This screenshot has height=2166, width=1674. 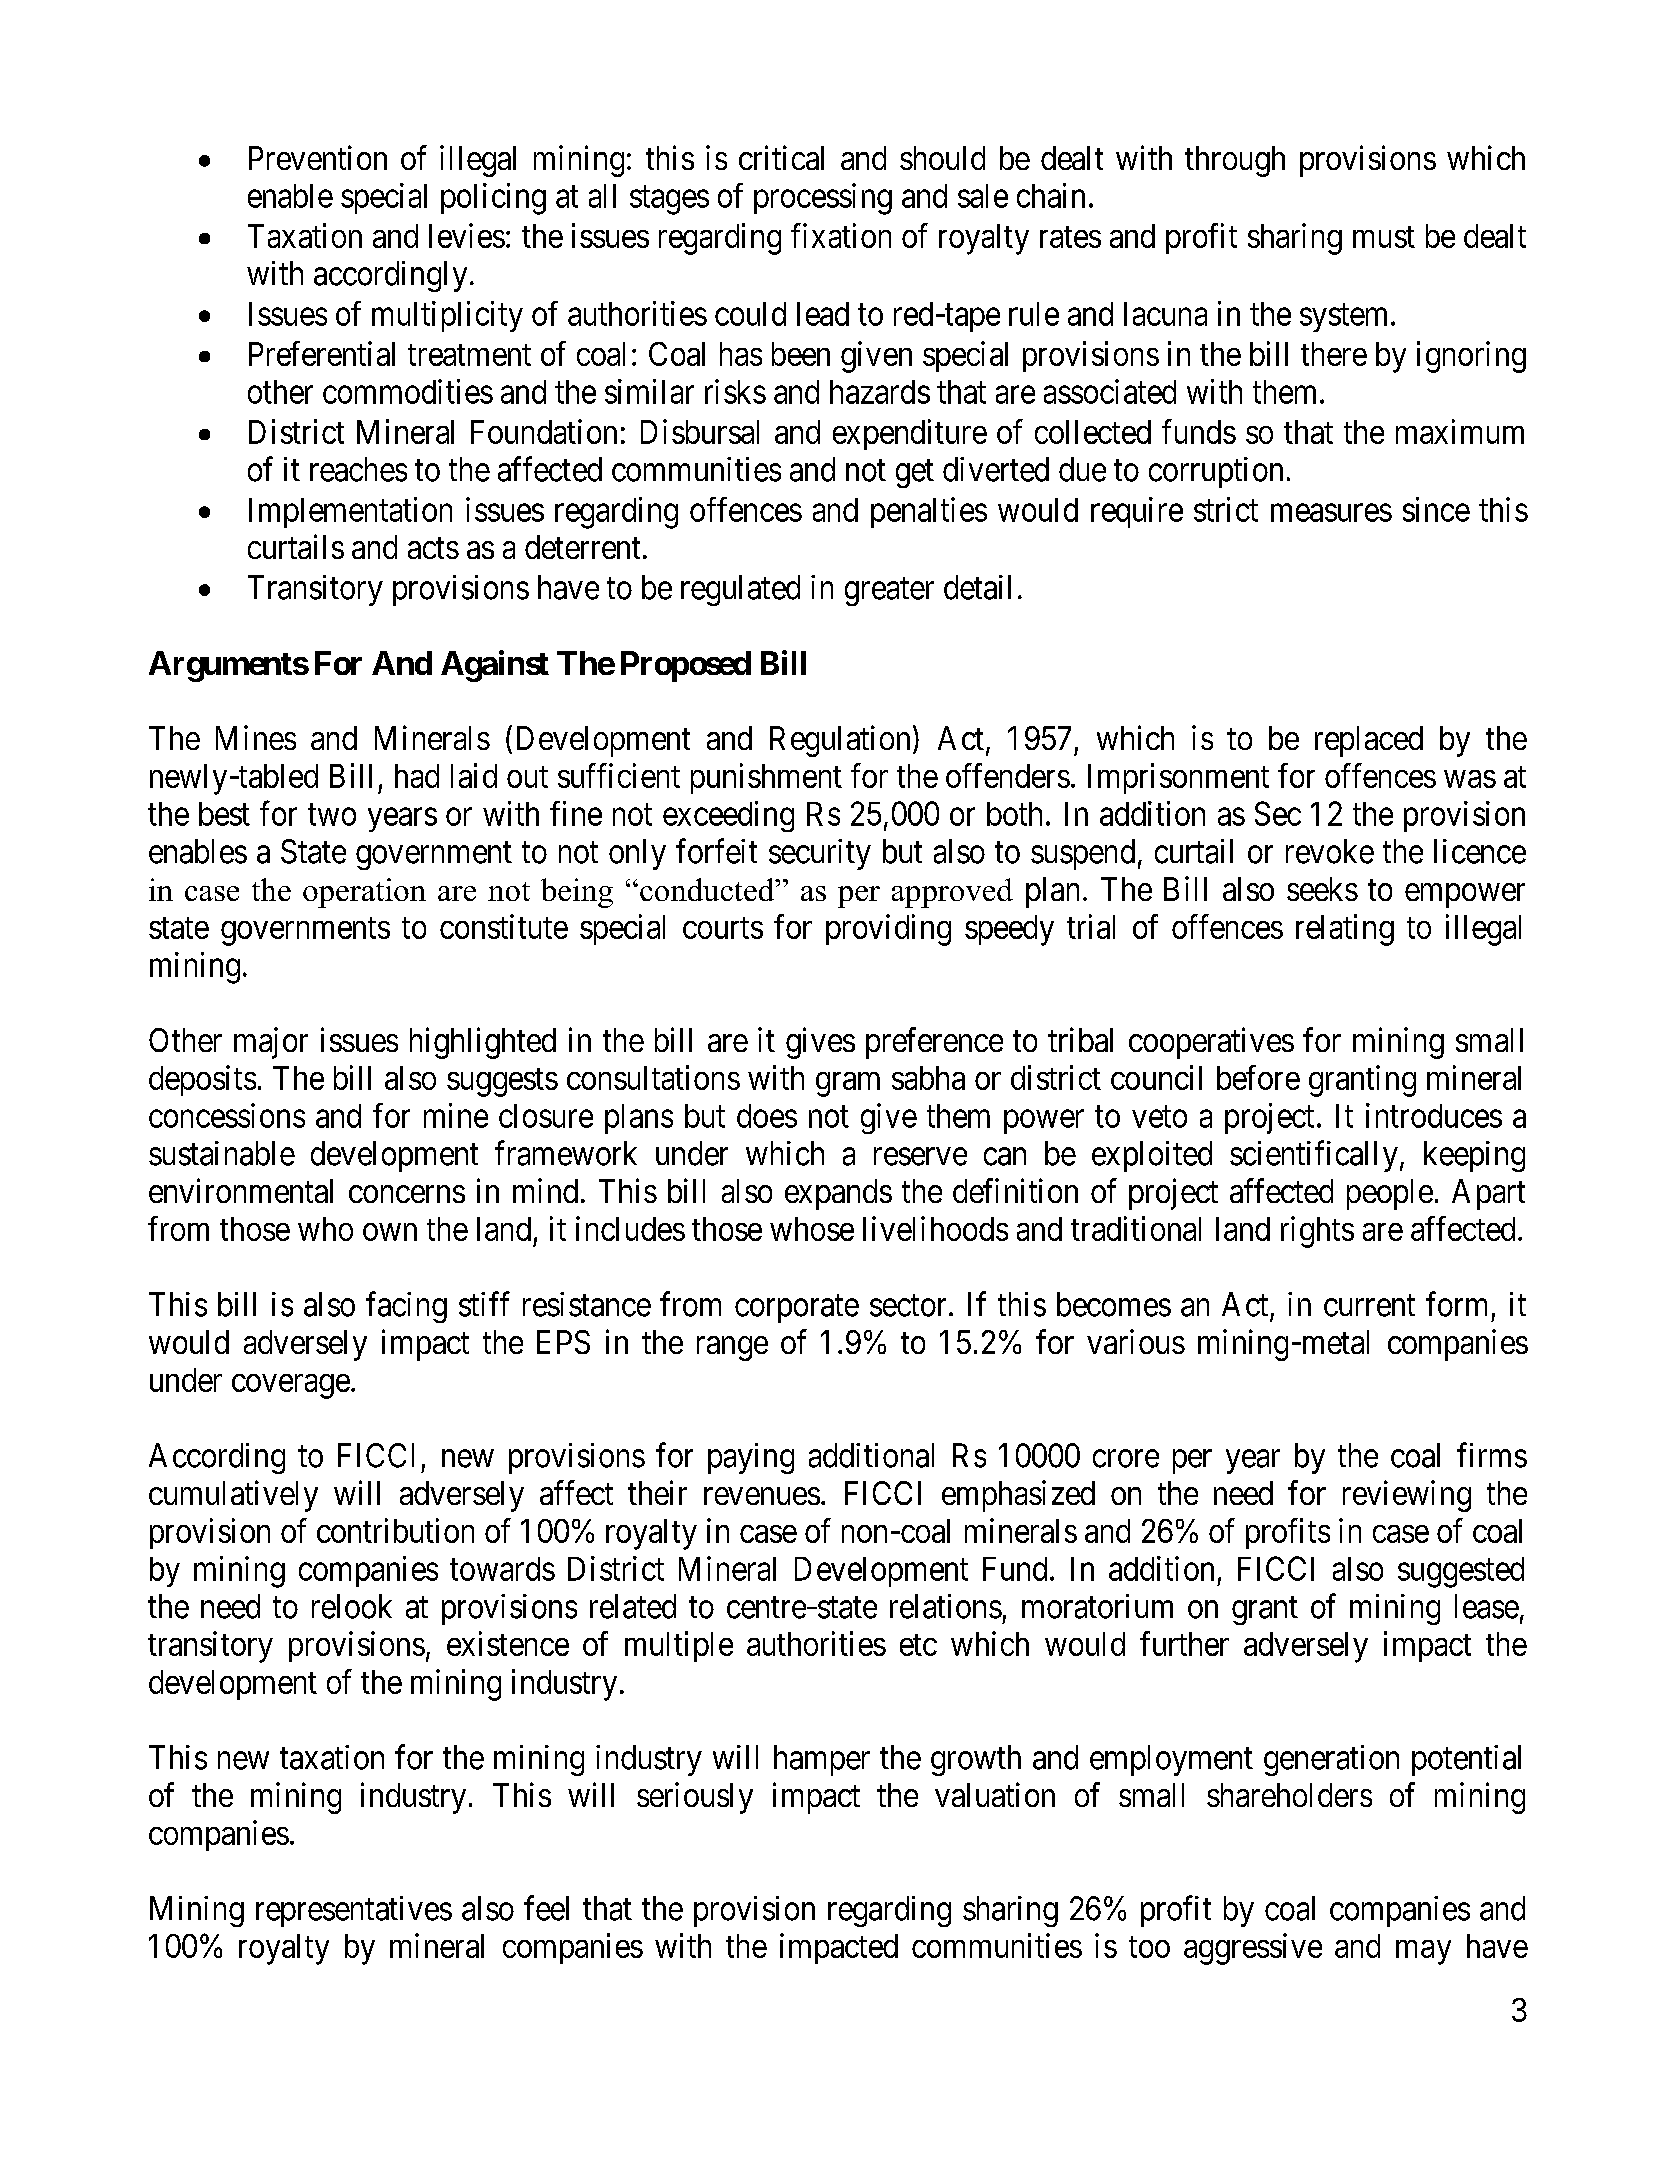 I want to click on aggressive, so click(x=1253, y=1949).
